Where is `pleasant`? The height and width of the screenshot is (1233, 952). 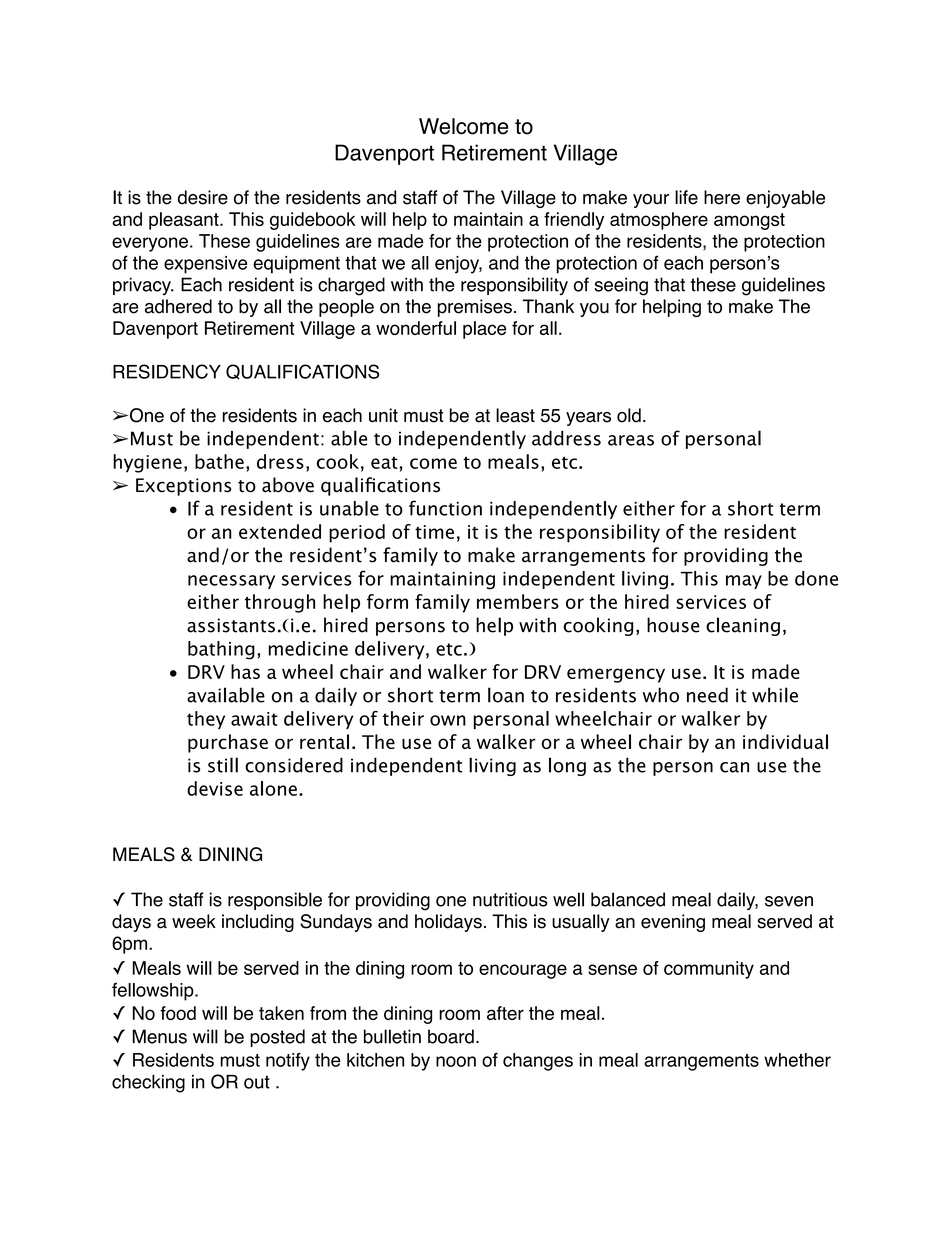 pleasant is located at coordinates (185, 221).
